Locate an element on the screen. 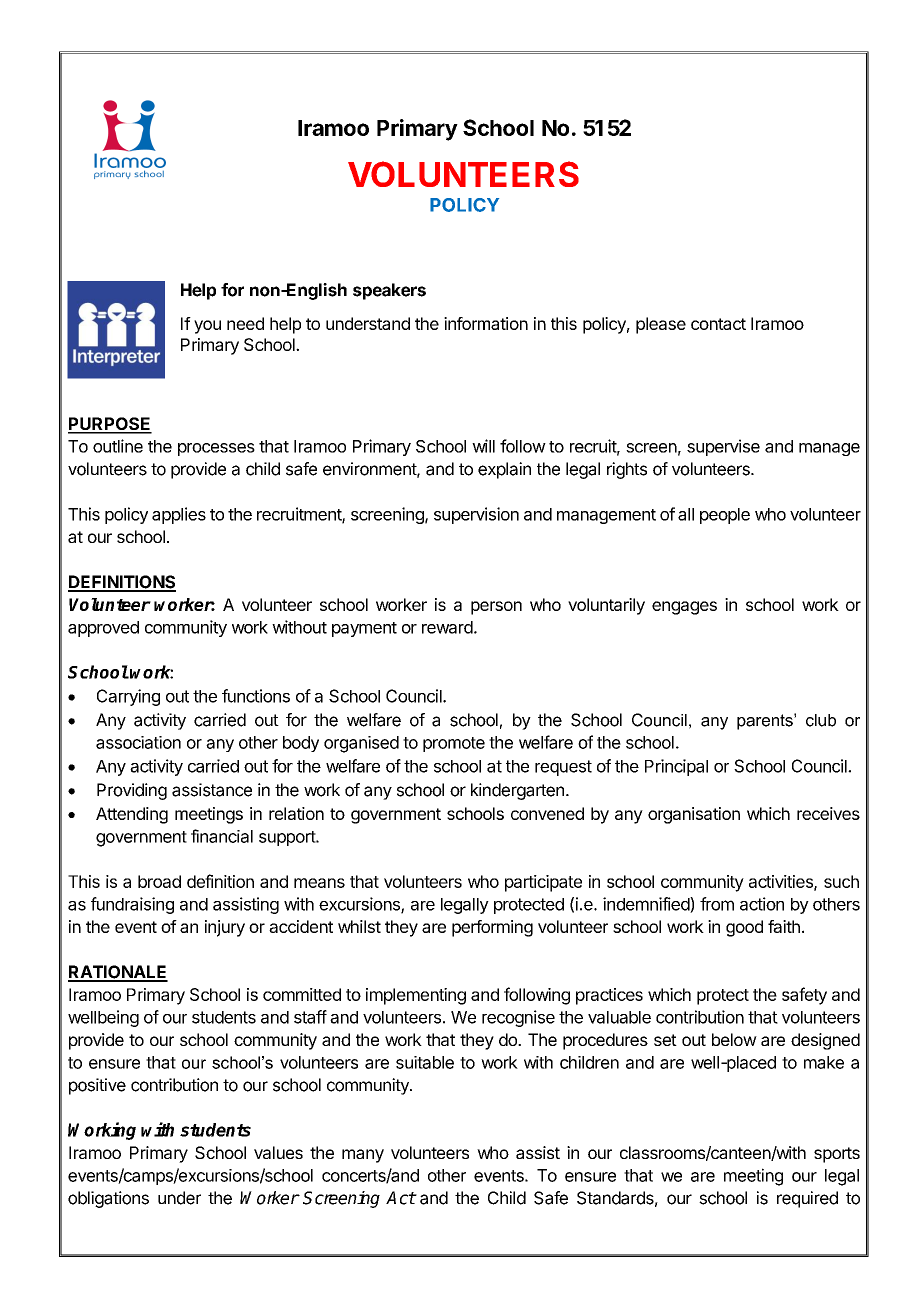 The height and width of the screenshot is (1308, 924). people is located at coordinates (725, 516).
